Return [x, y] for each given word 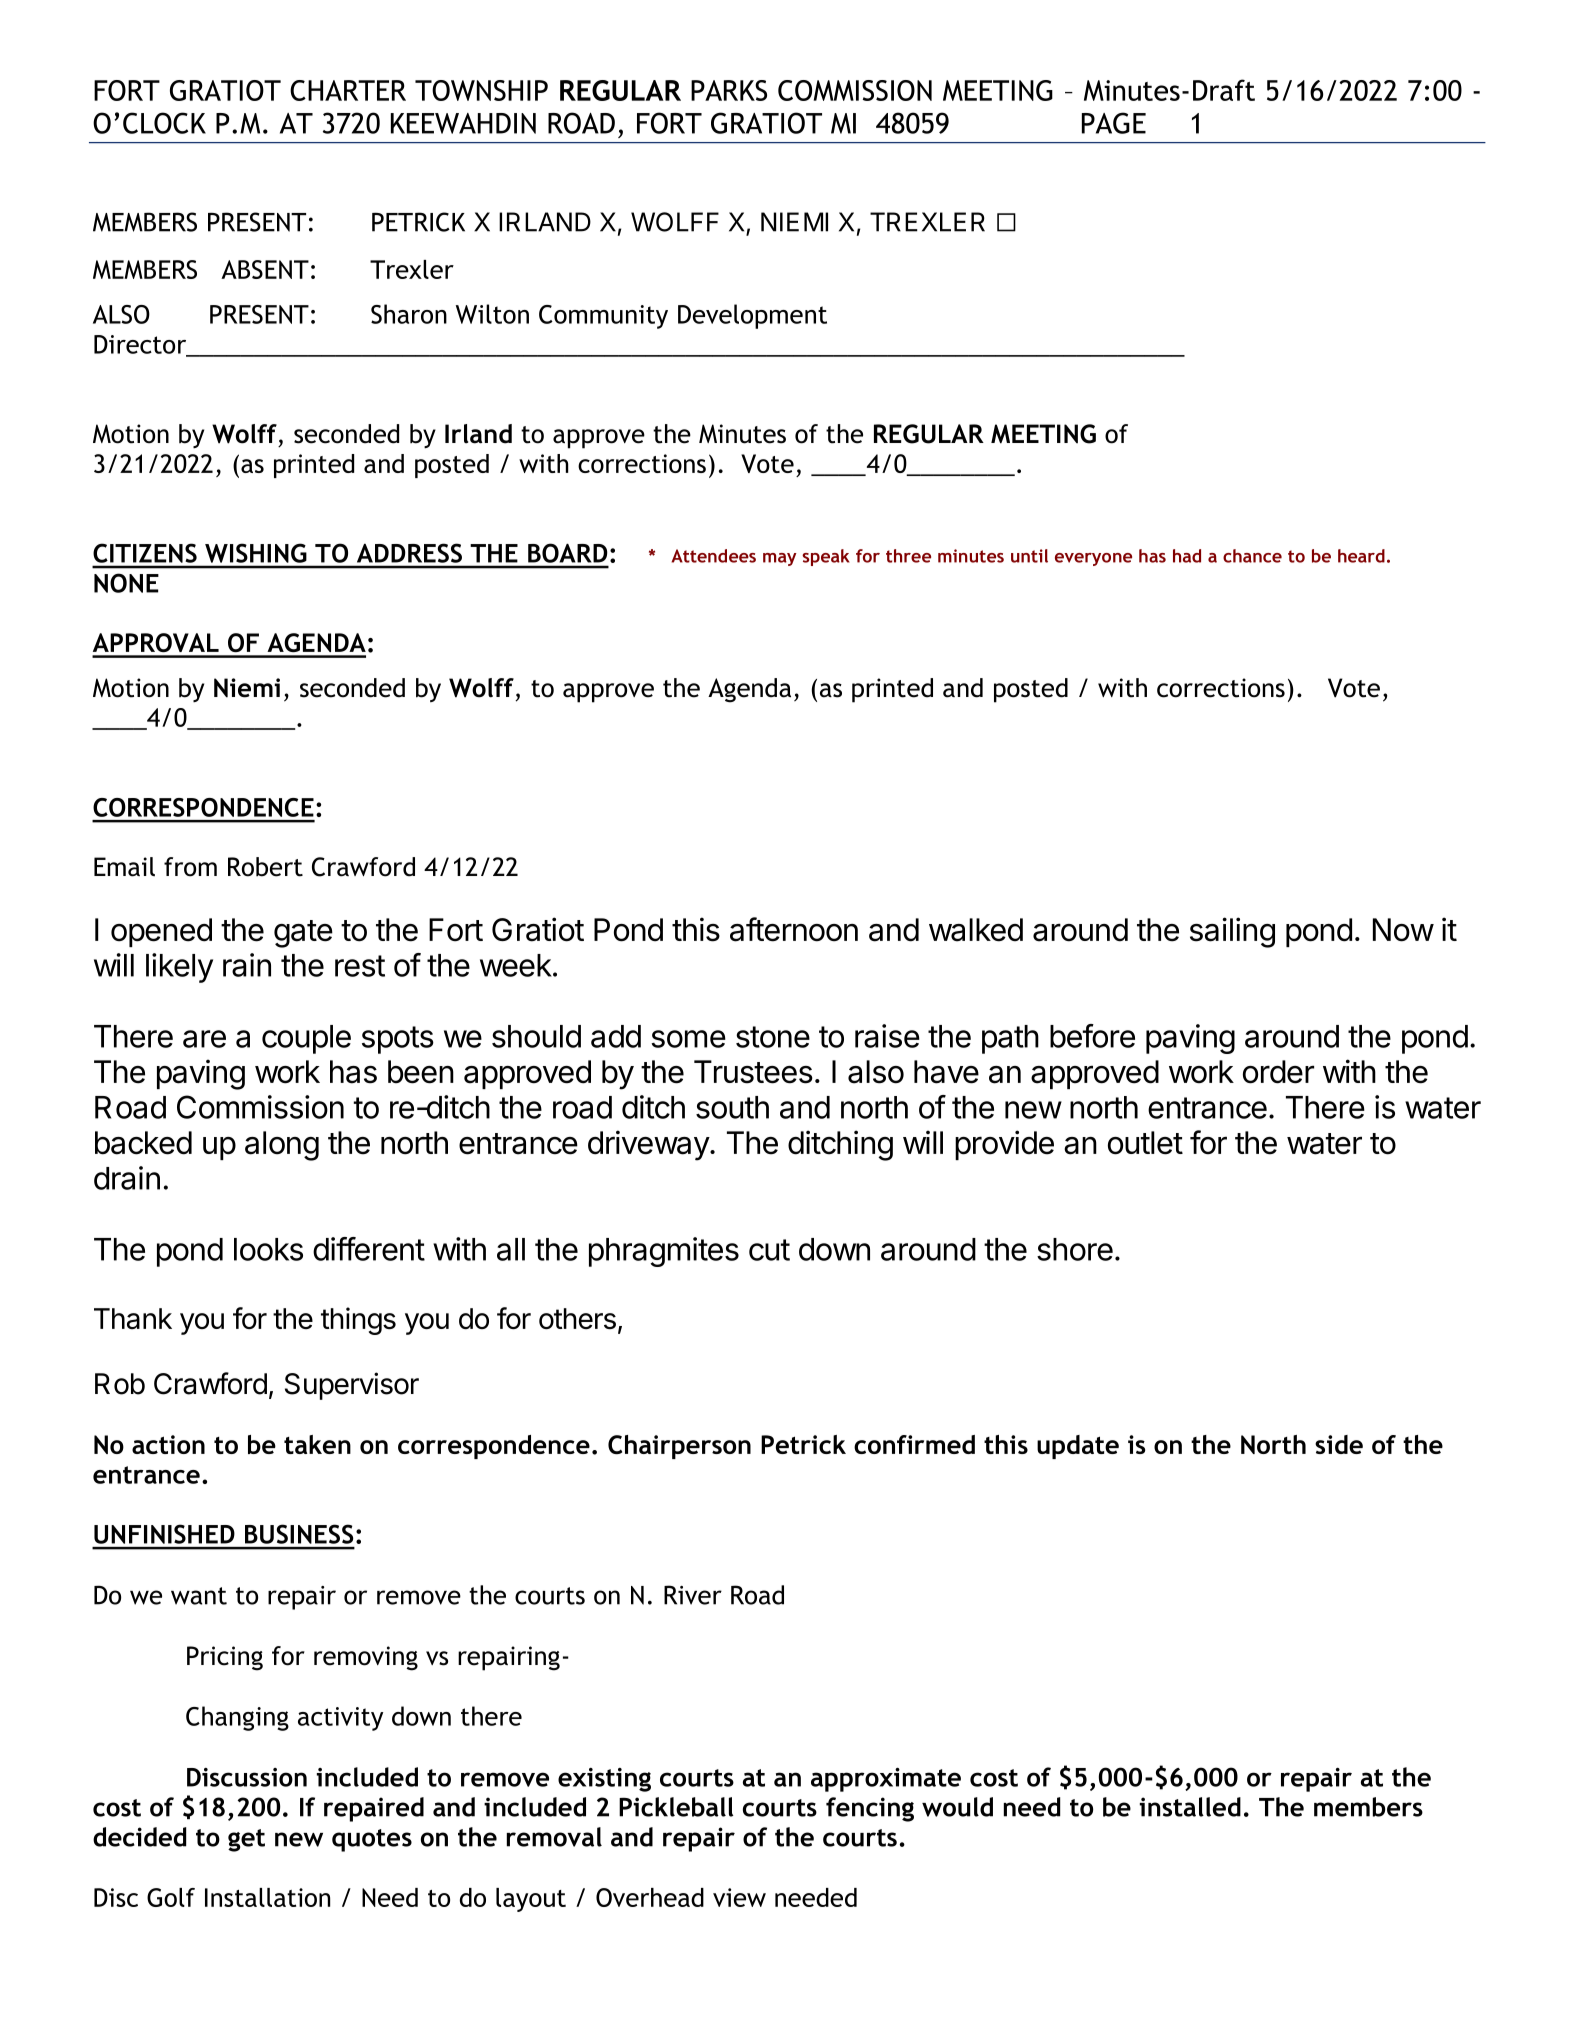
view [739, 1897]
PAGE [1114, 123]
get [246, 1840]
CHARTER [348, 90]
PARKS [729, 90]
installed [1190, 1807]
